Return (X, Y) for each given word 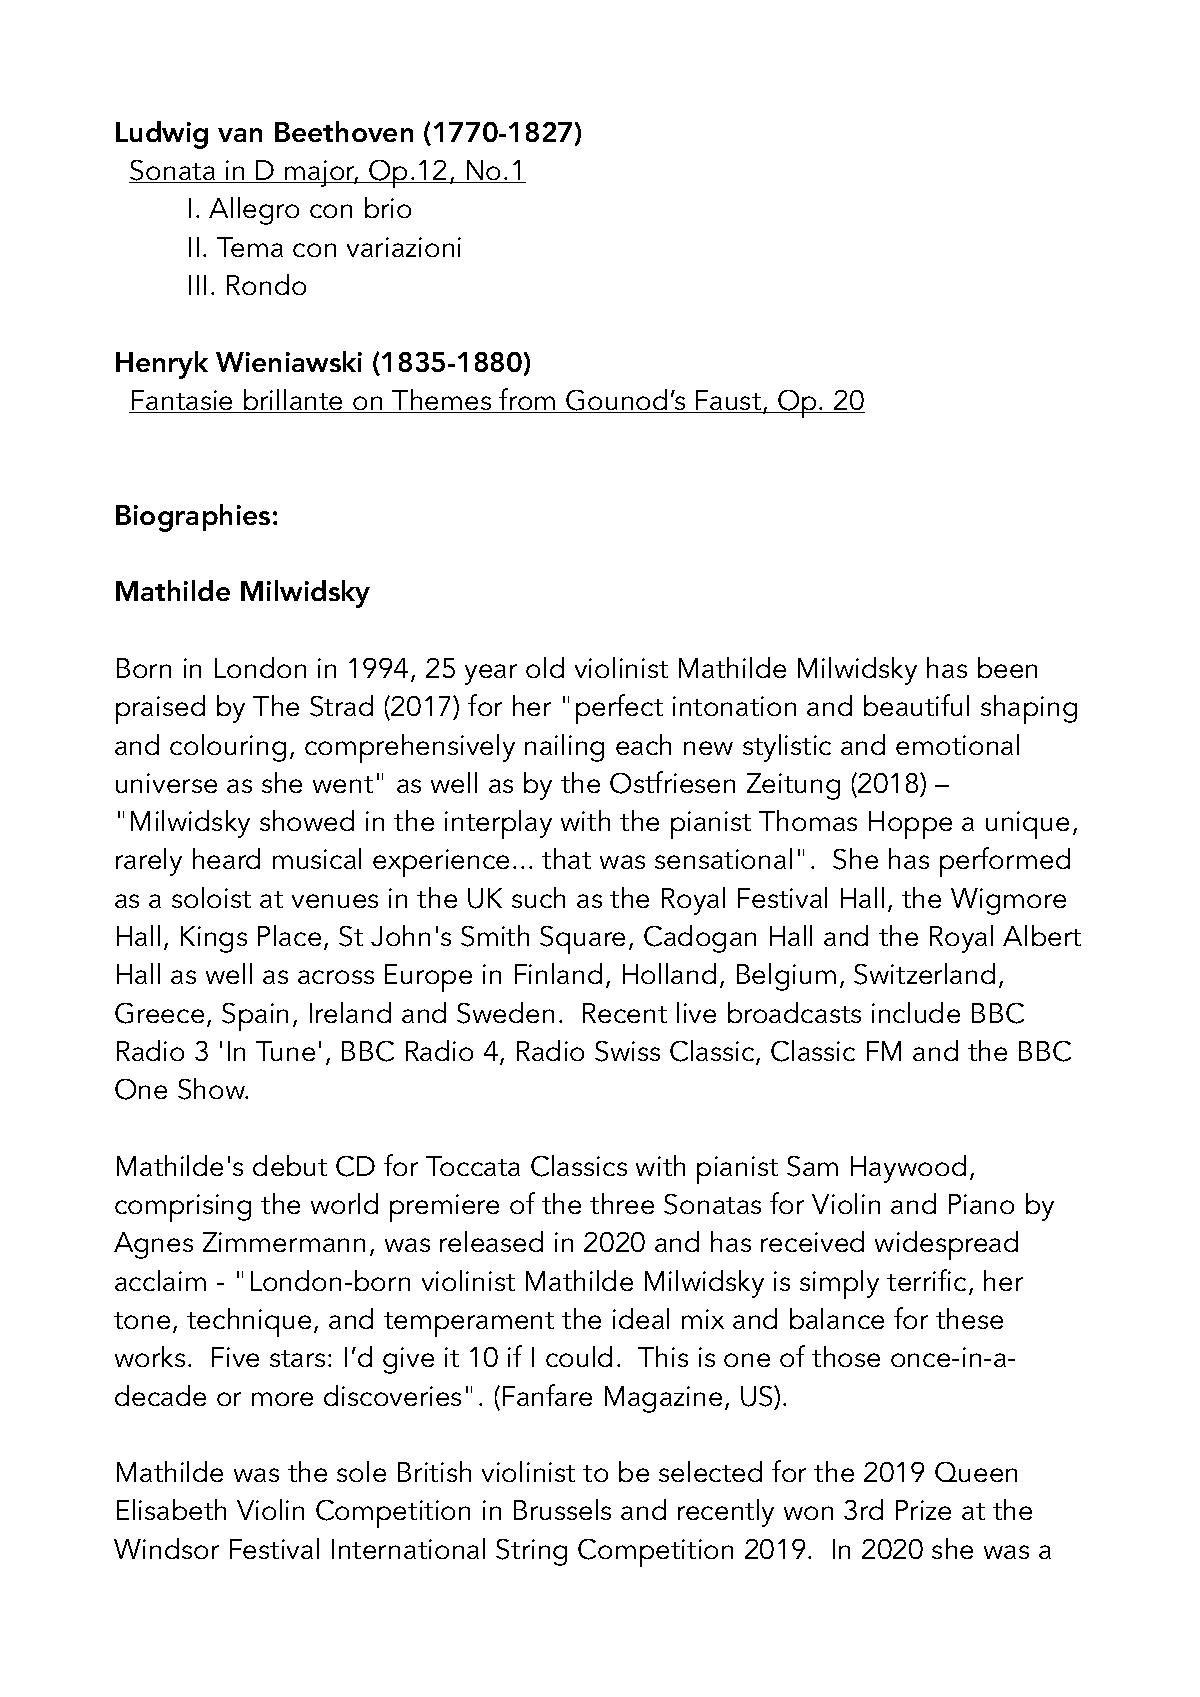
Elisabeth (171, 1509)
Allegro (254, 211)
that (566, 858)
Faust (728, 401)
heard (226, 858)
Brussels (562, 1509)
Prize (923, 1510)
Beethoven (344, 131)
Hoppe (910, 825)
